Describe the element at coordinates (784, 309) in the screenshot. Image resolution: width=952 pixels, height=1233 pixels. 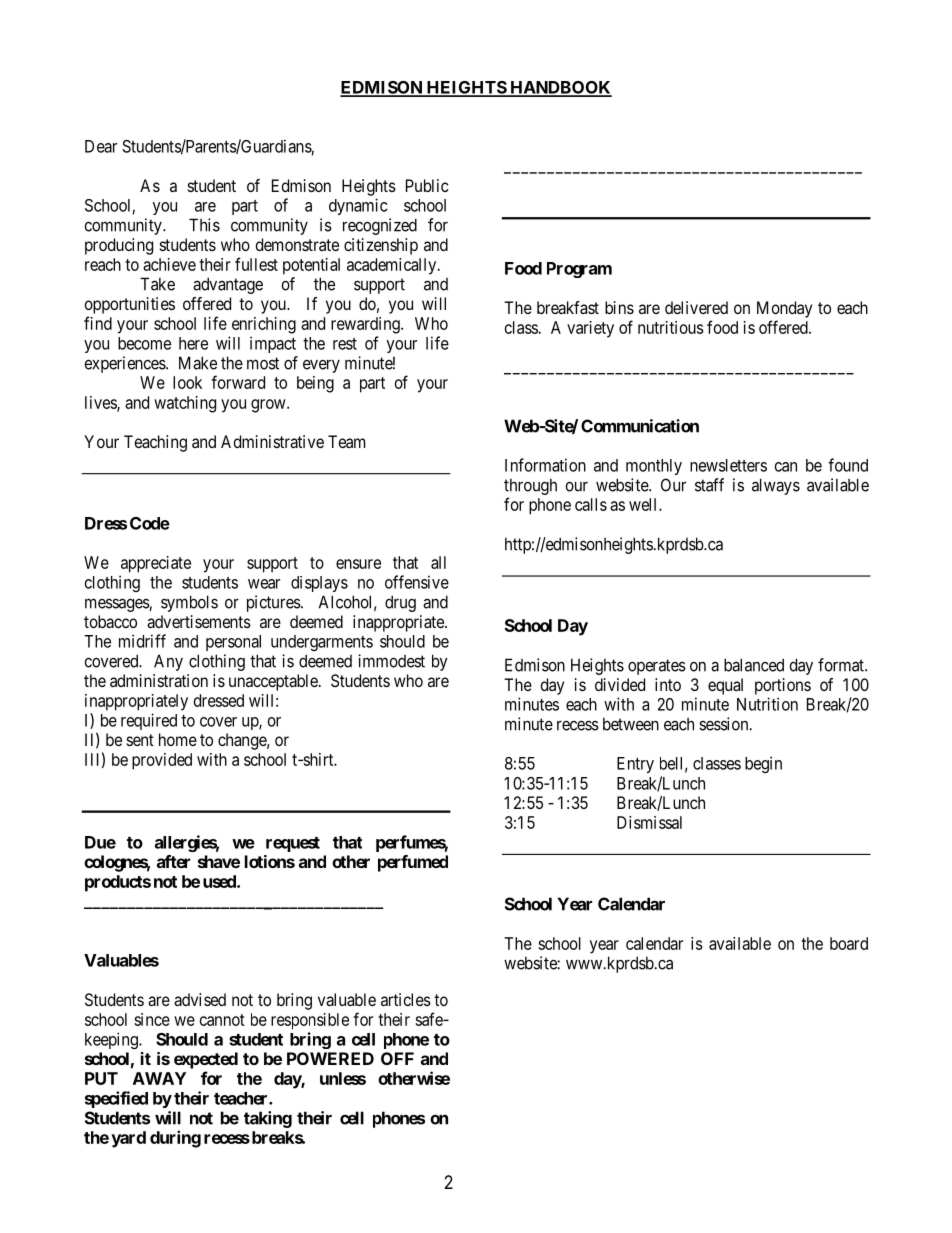
I see `Monday` at that location.
